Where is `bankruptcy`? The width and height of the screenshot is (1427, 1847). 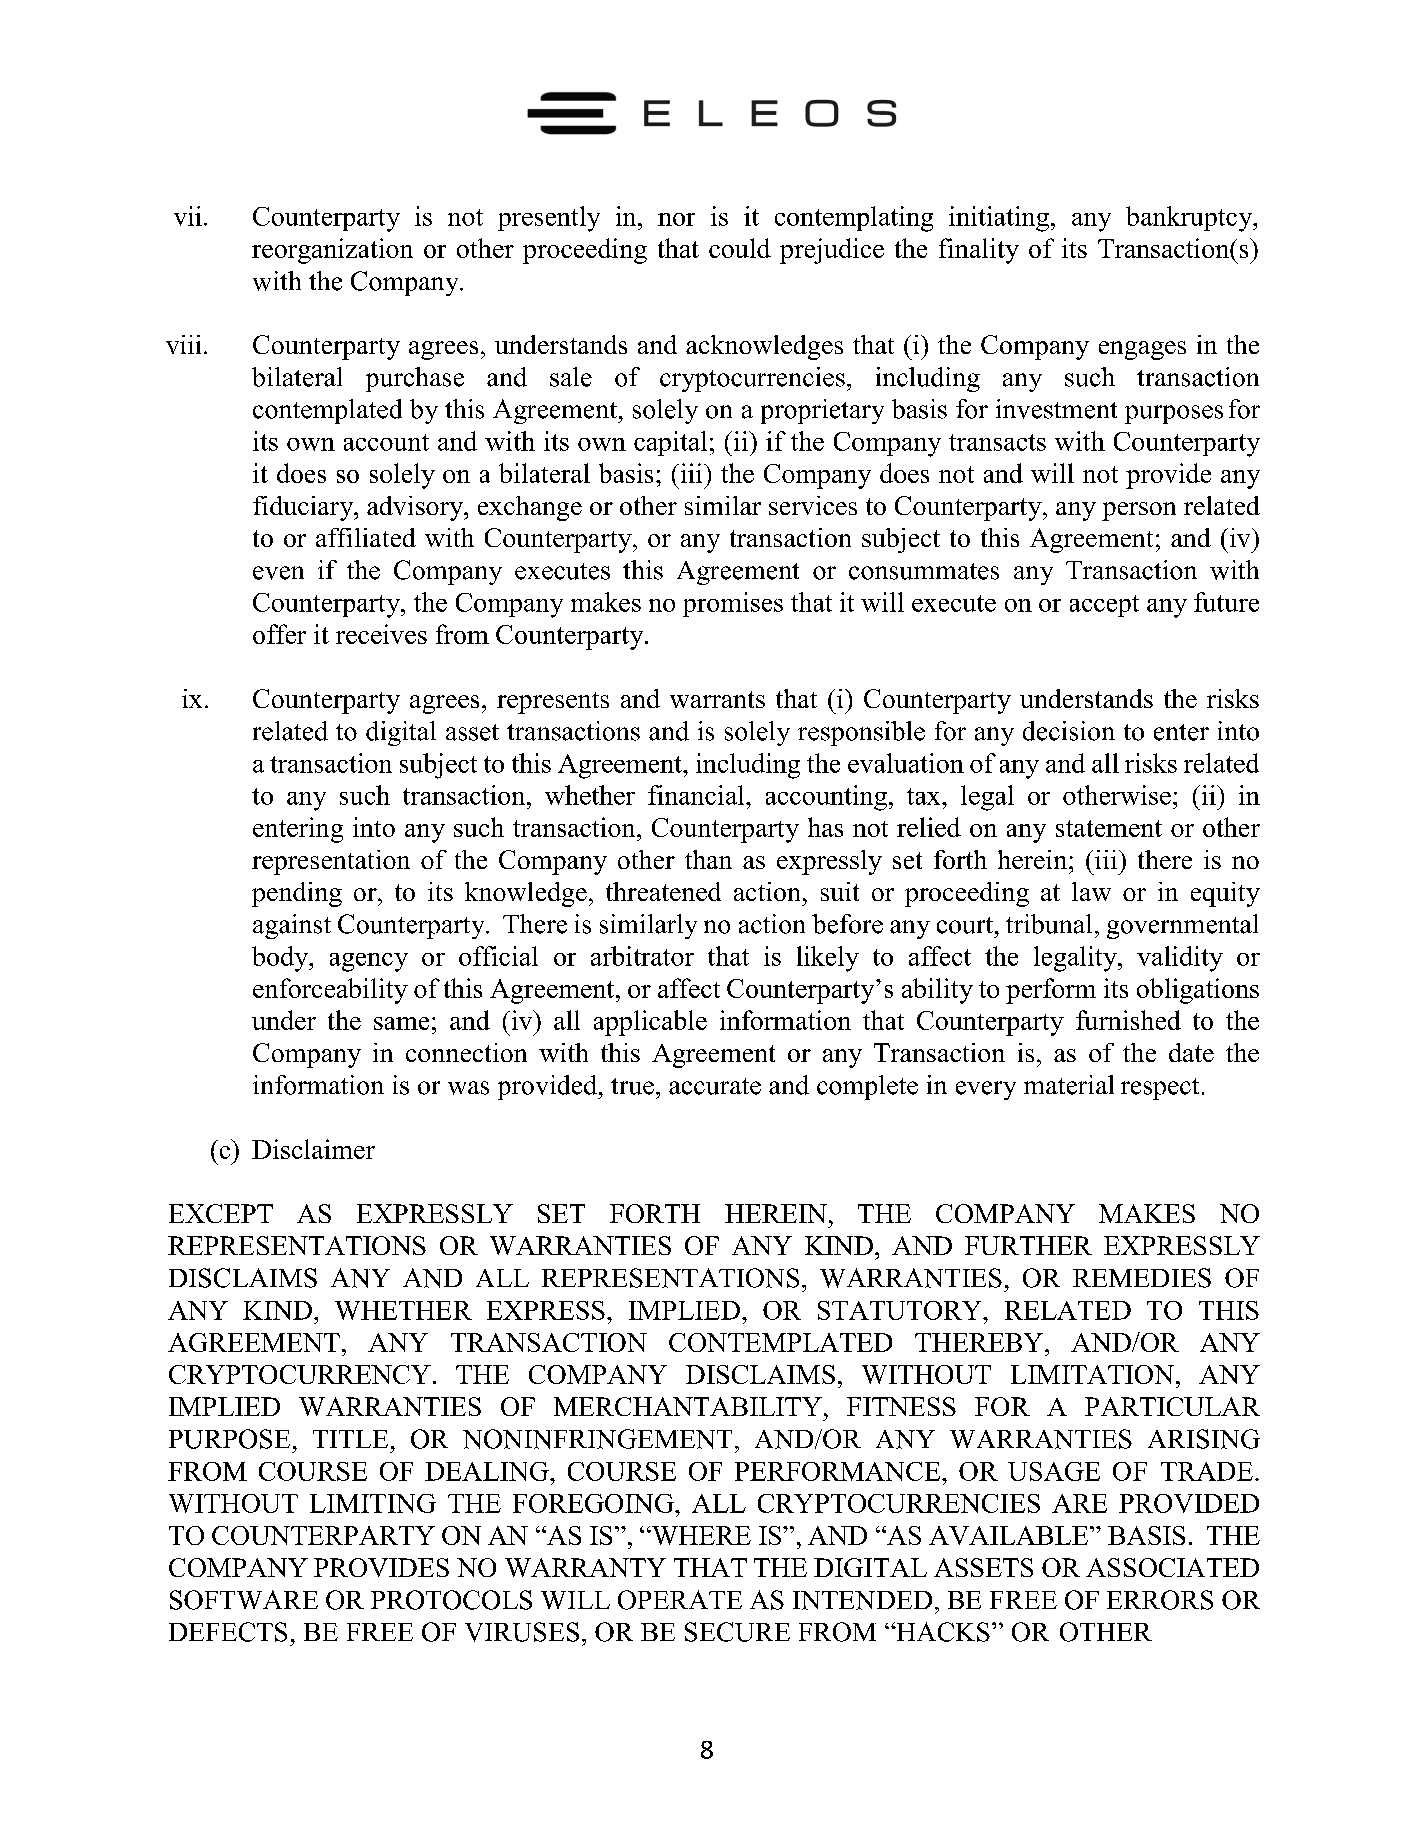
bankruptcy is located at coordinates (1190, 219).
